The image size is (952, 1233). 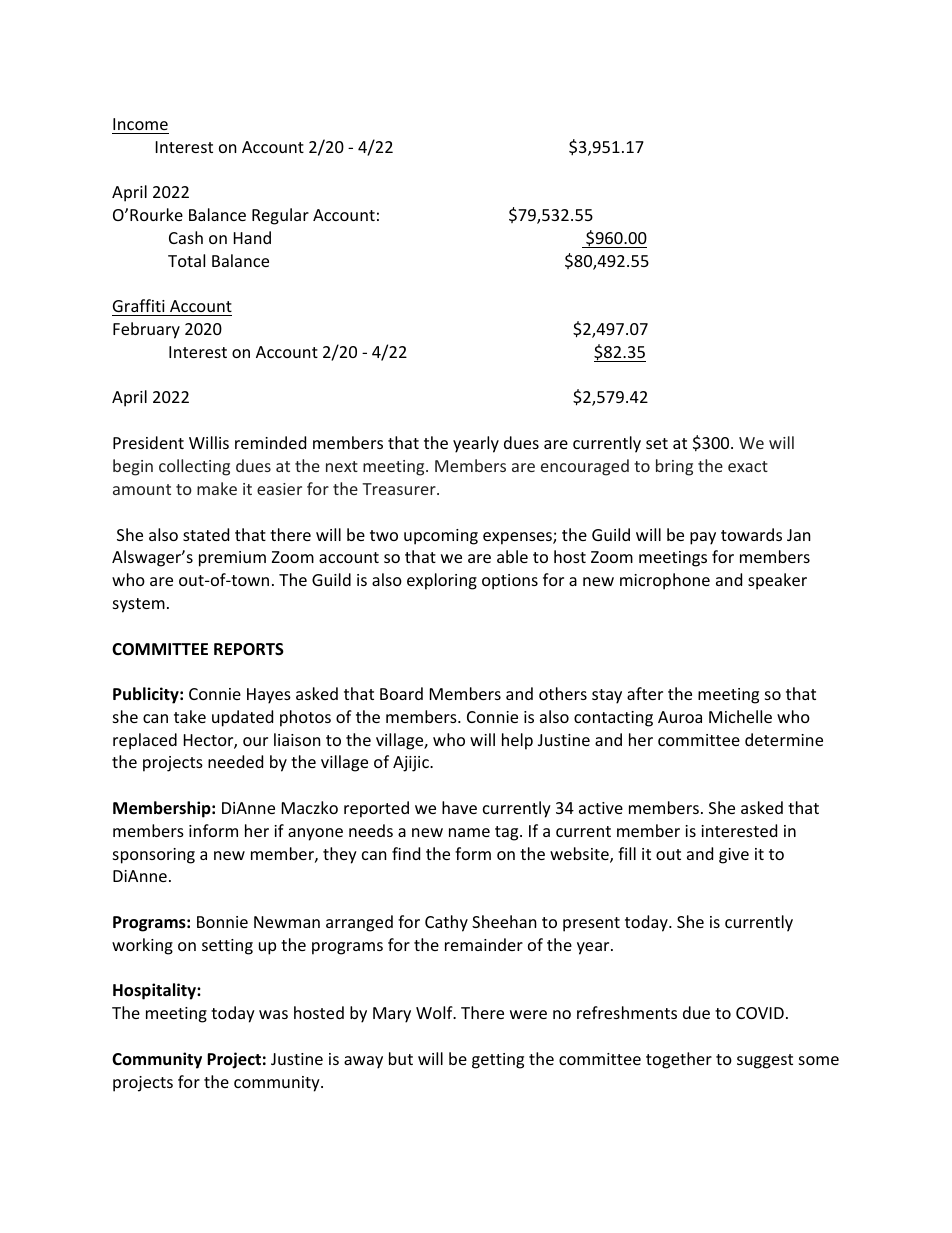 I want to click on towards, so click(x=751, y=534).
